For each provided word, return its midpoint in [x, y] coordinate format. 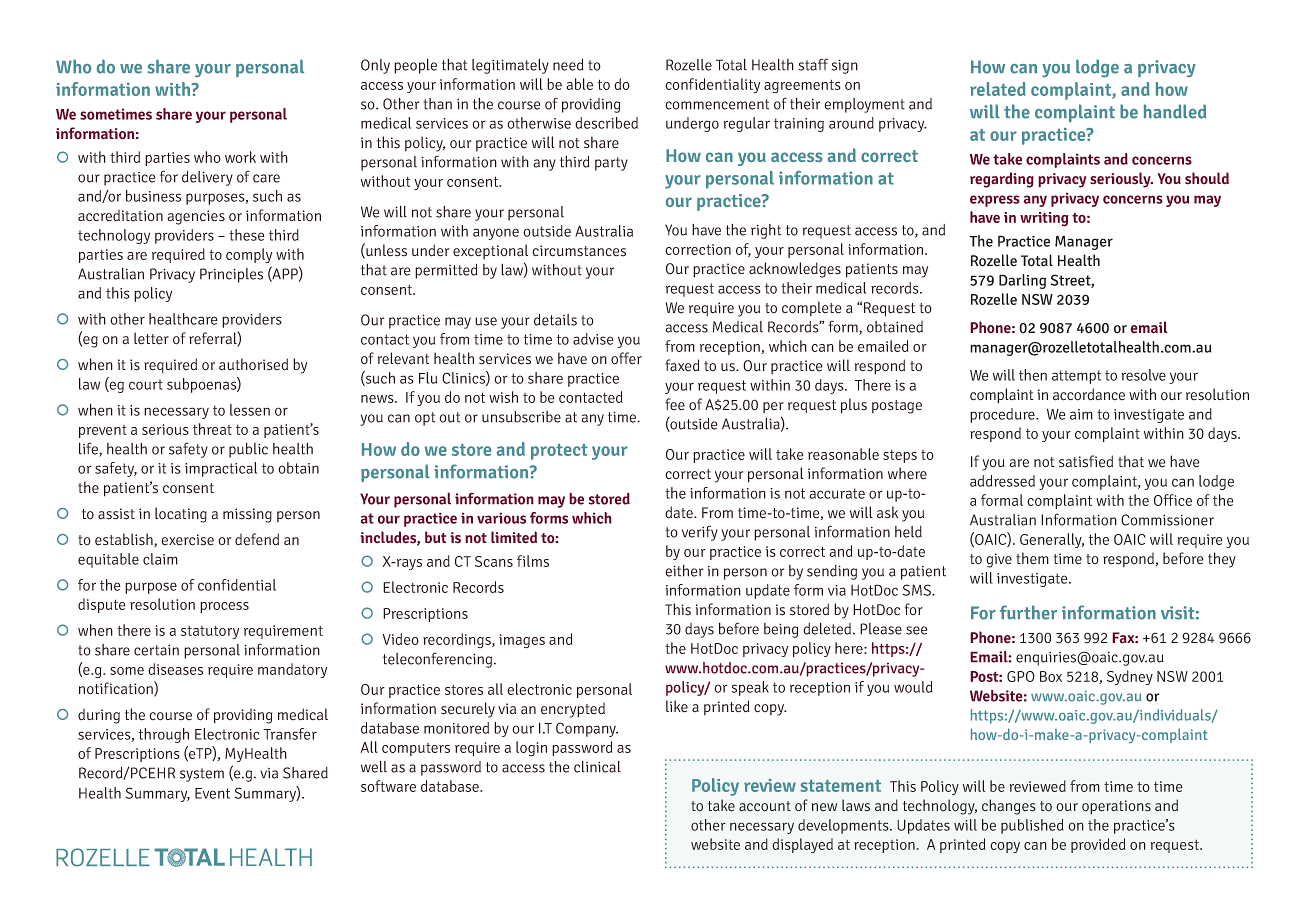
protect [559, 452]
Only [375, 66]
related [998, 89]
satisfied [1086, 461]
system [202, 775]
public [248, 450]
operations [1116, 807]
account [765, 806]
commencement [717, 104]
